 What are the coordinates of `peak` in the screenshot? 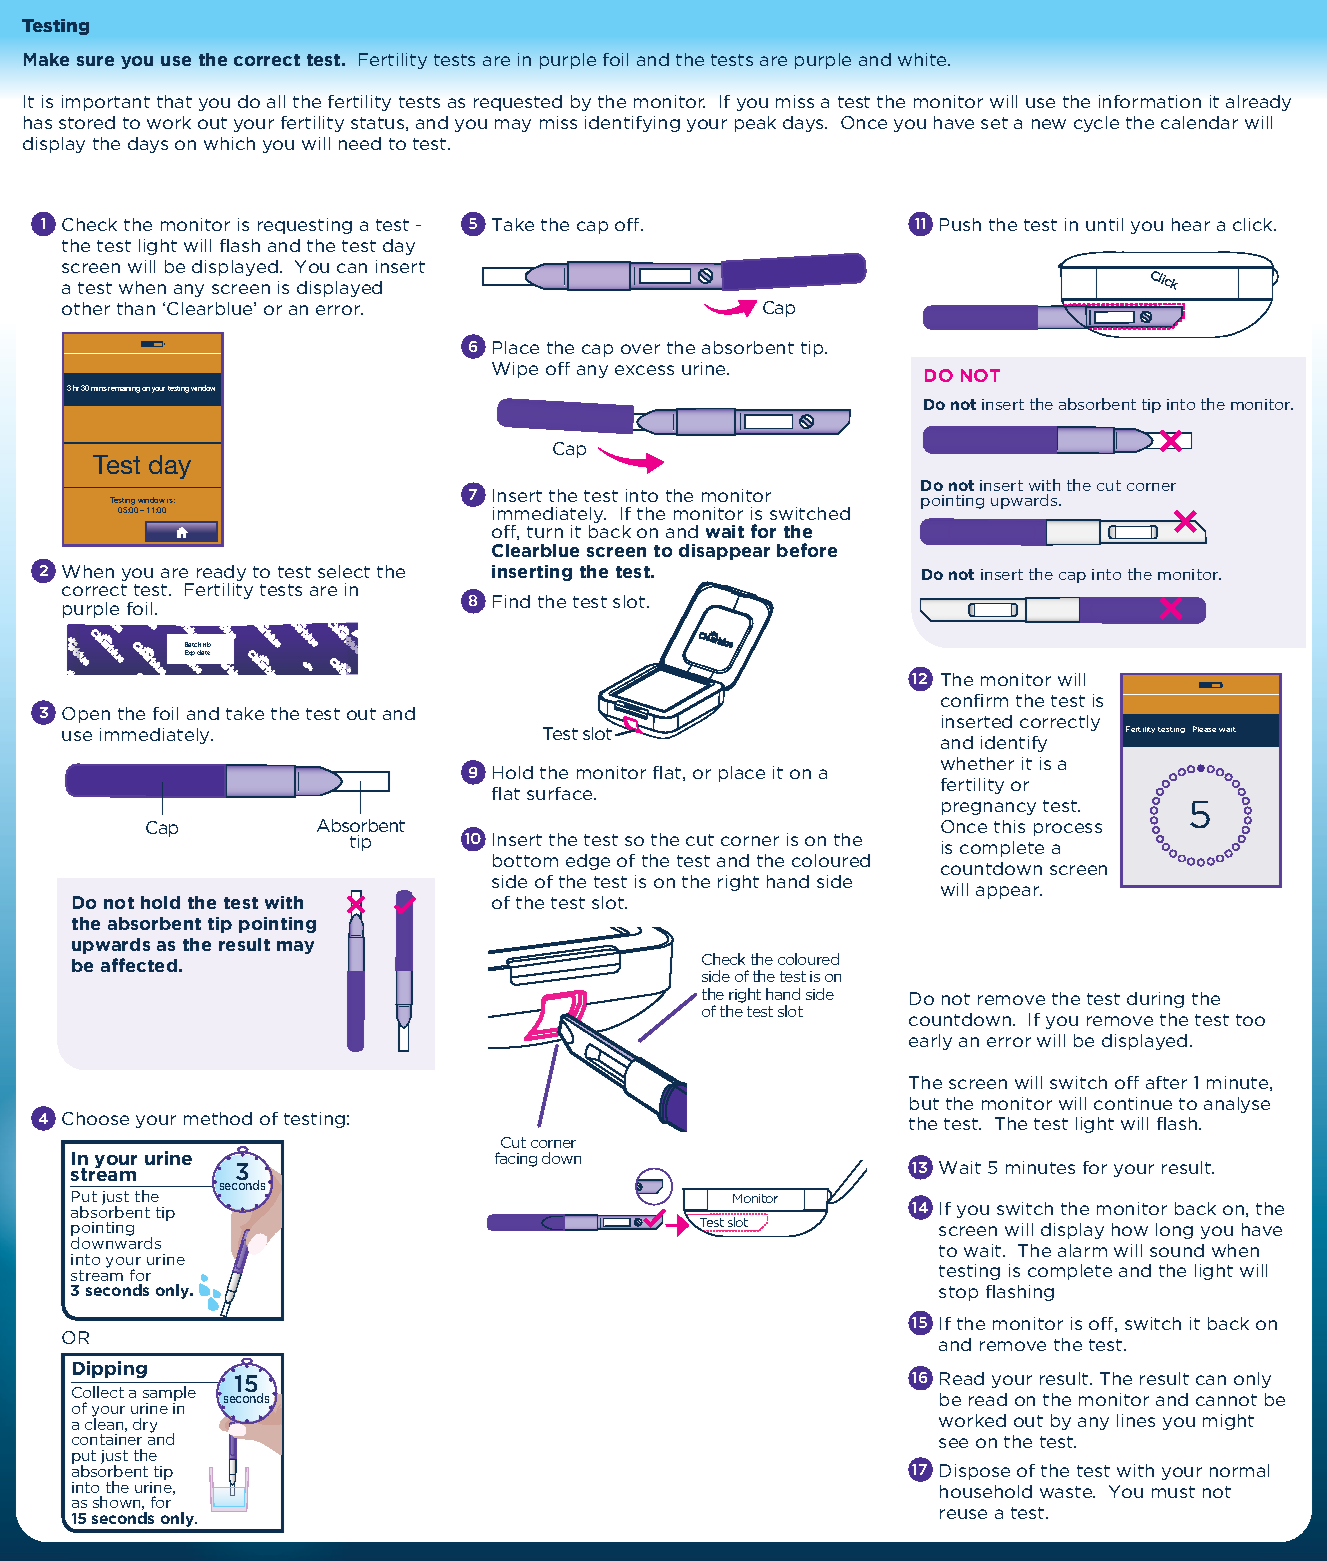 It's located at (755, 124).
